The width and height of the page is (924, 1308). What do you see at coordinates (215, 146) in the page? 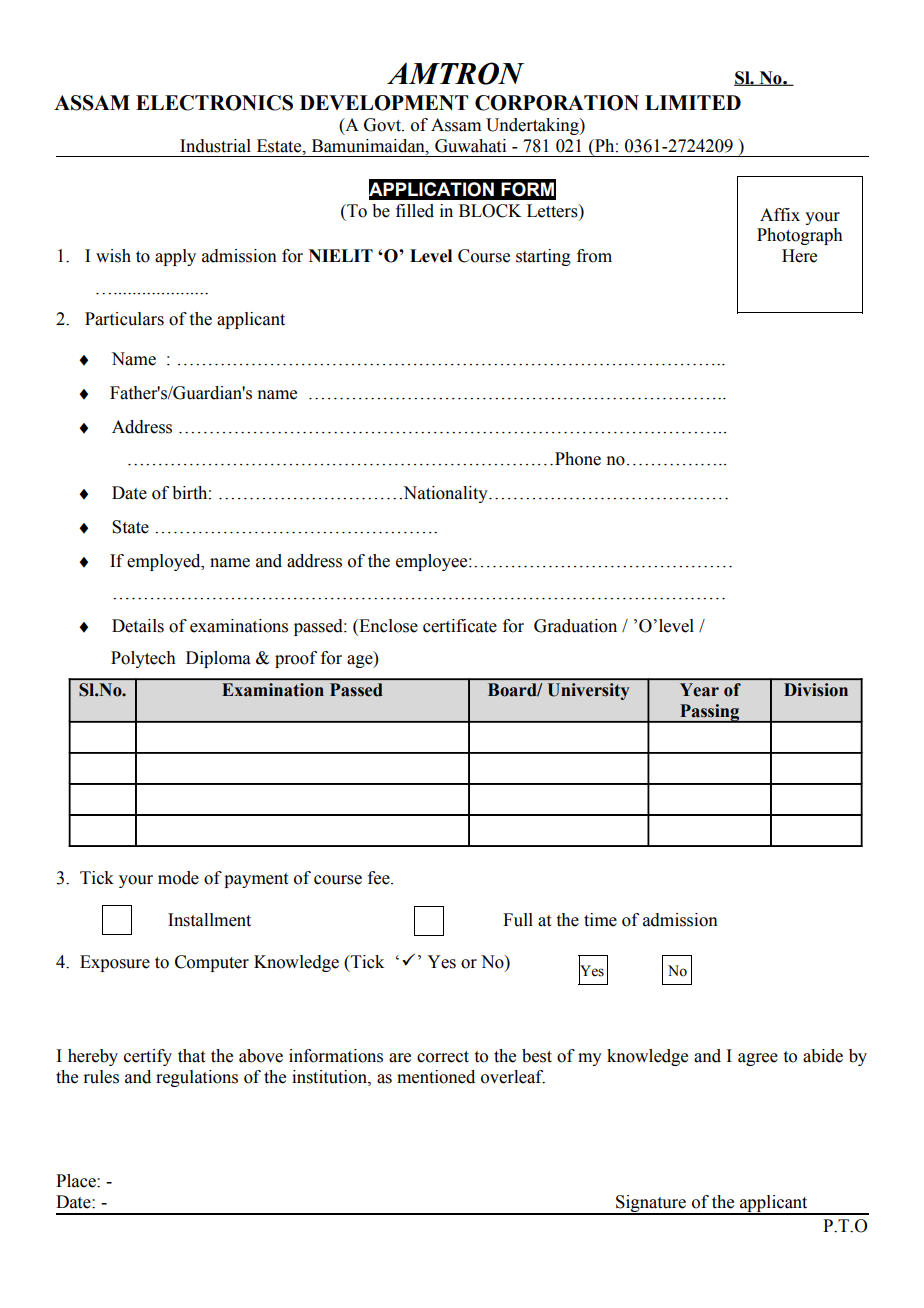
I see `Industrial` at bounding box center [215, 146].
